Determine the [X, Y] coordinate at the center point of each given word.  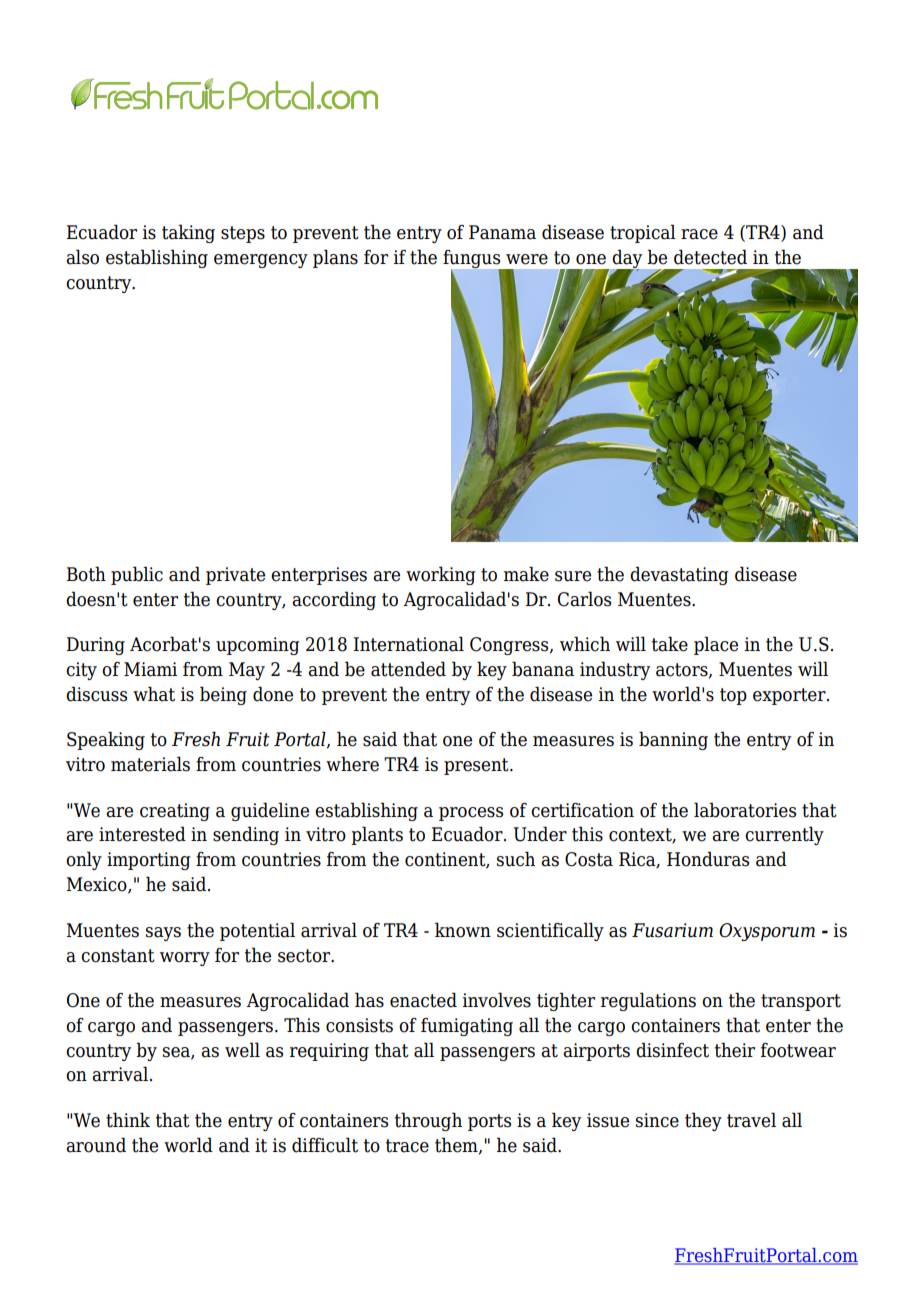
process [471, 814]
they [703, 1121]
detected [710, 257]
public [137, 575]
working [441, 575]
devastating [679, 575]
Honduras [708, 859]
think [128, 1120]
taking [188, 233]
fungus [473, 260]
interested [142, 834]
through [428, 1121]
